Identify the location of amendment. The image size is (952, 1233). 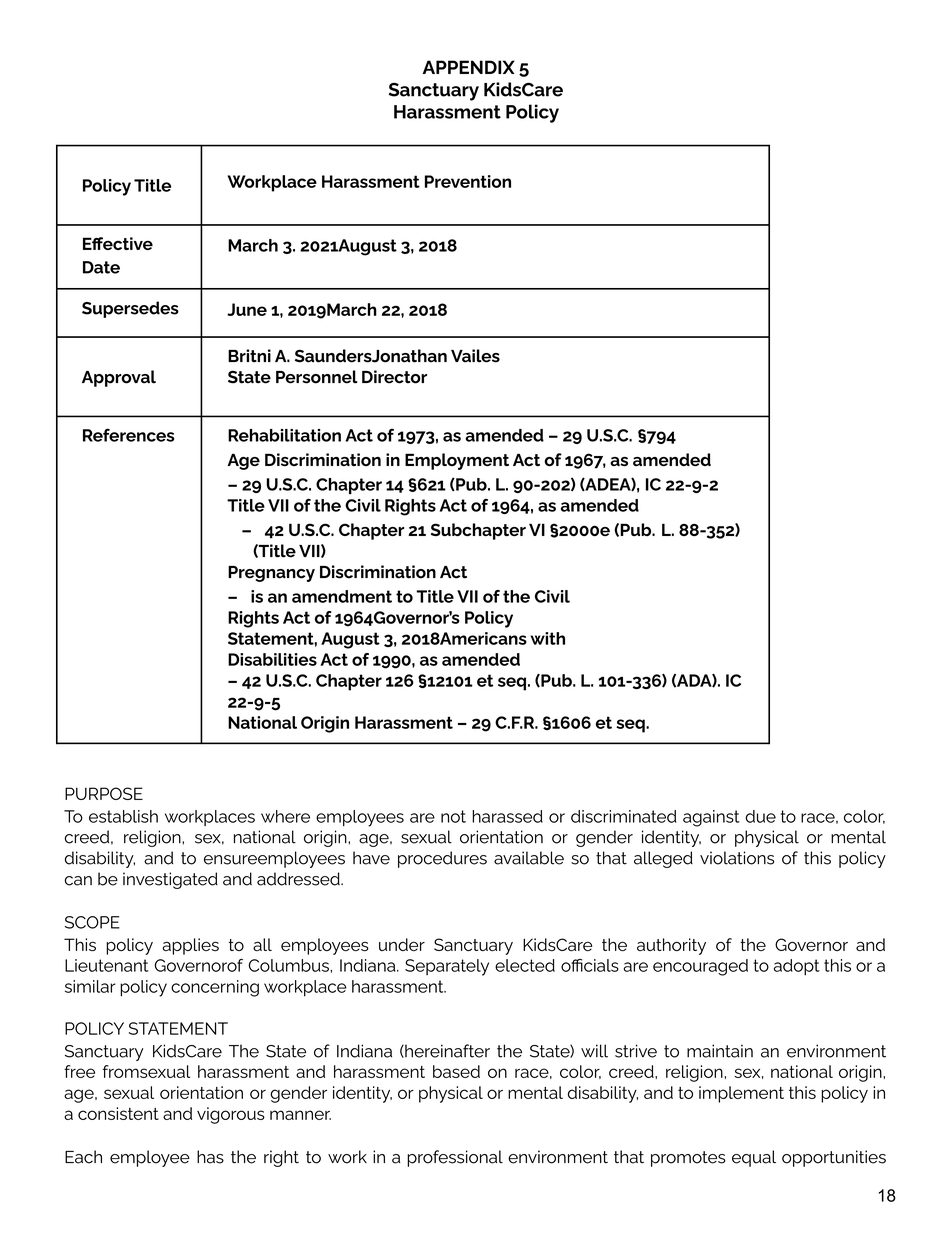
(342, 596).
